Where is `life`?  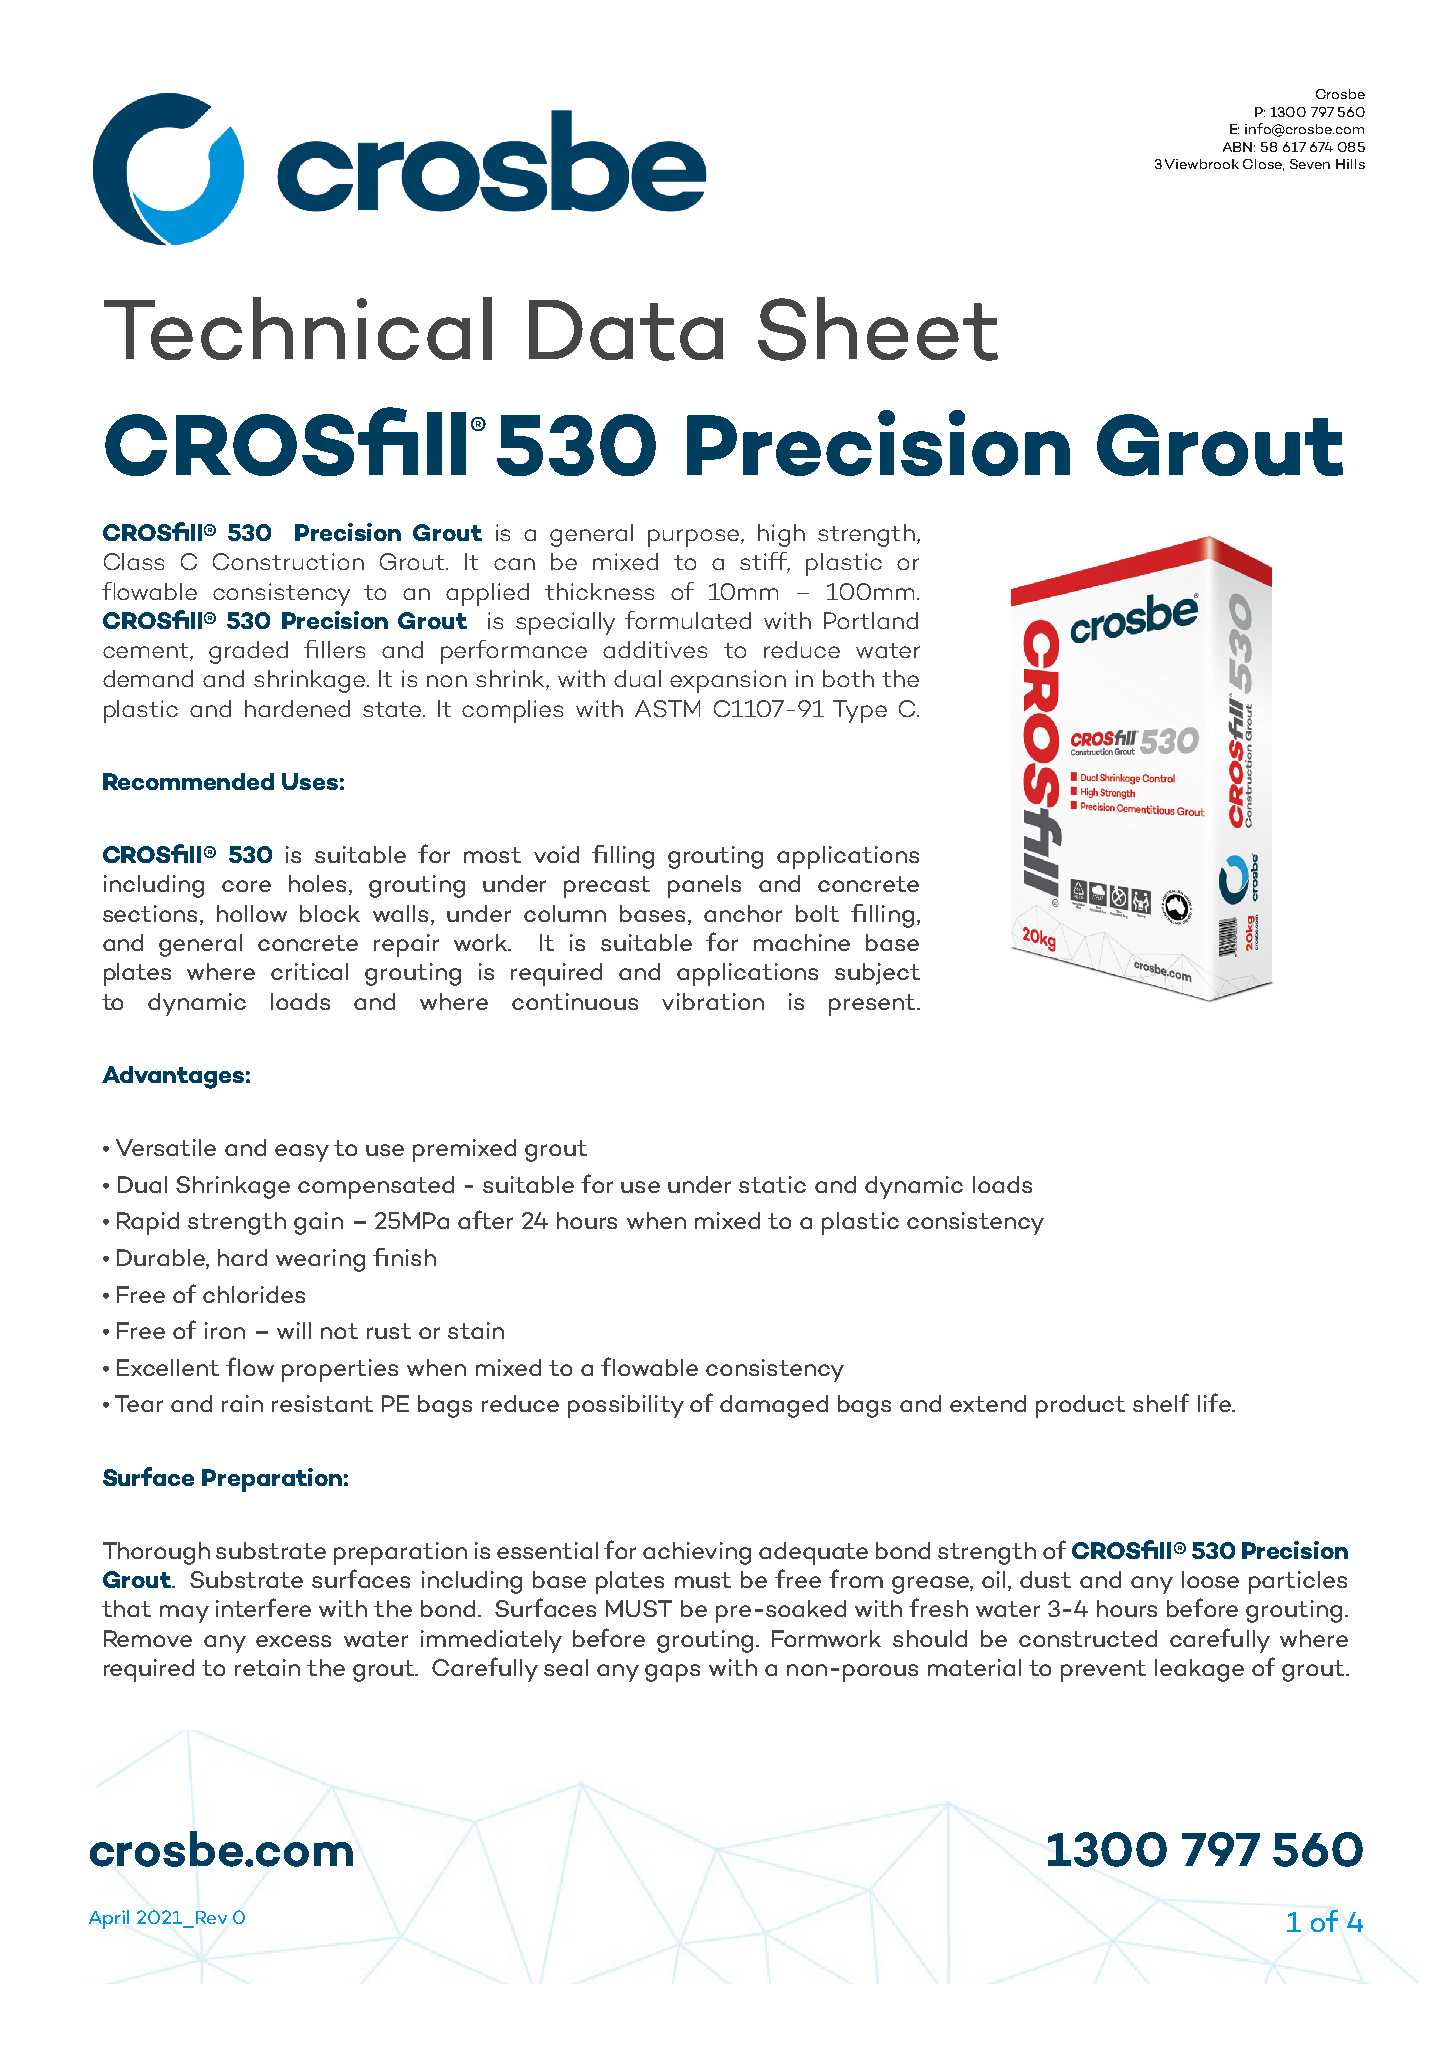
life is located at coordinates (1215, 1402).
